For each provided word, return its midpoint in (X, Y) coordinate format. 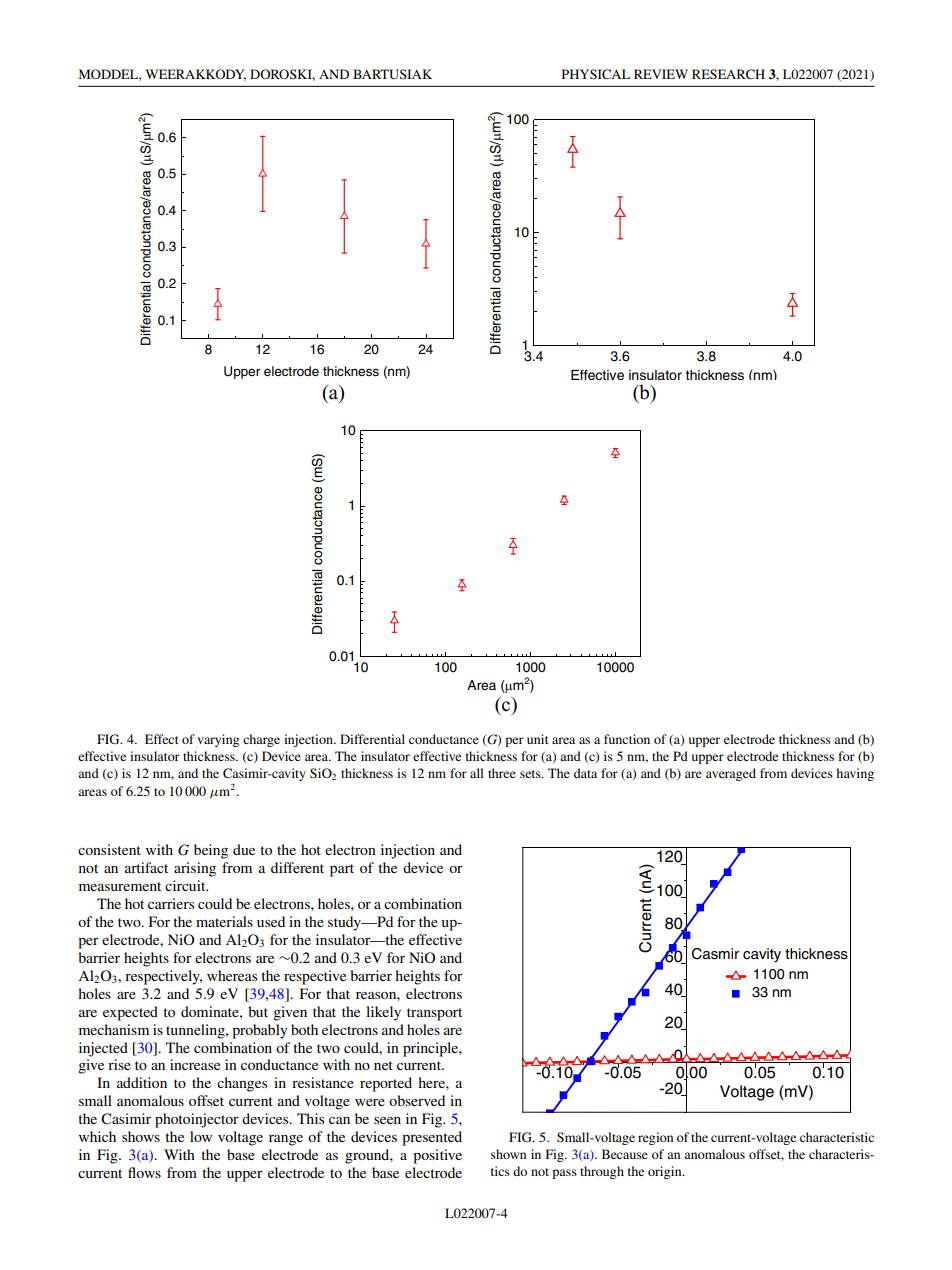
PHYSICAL (596, 74)
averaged (731, 774)
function (627, 739)
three (502, 773)
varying (218, 740)
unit (538, 739)
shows (141, 1136)
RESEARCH (728, 74)
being (211, 851)
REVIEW (661, 74)
